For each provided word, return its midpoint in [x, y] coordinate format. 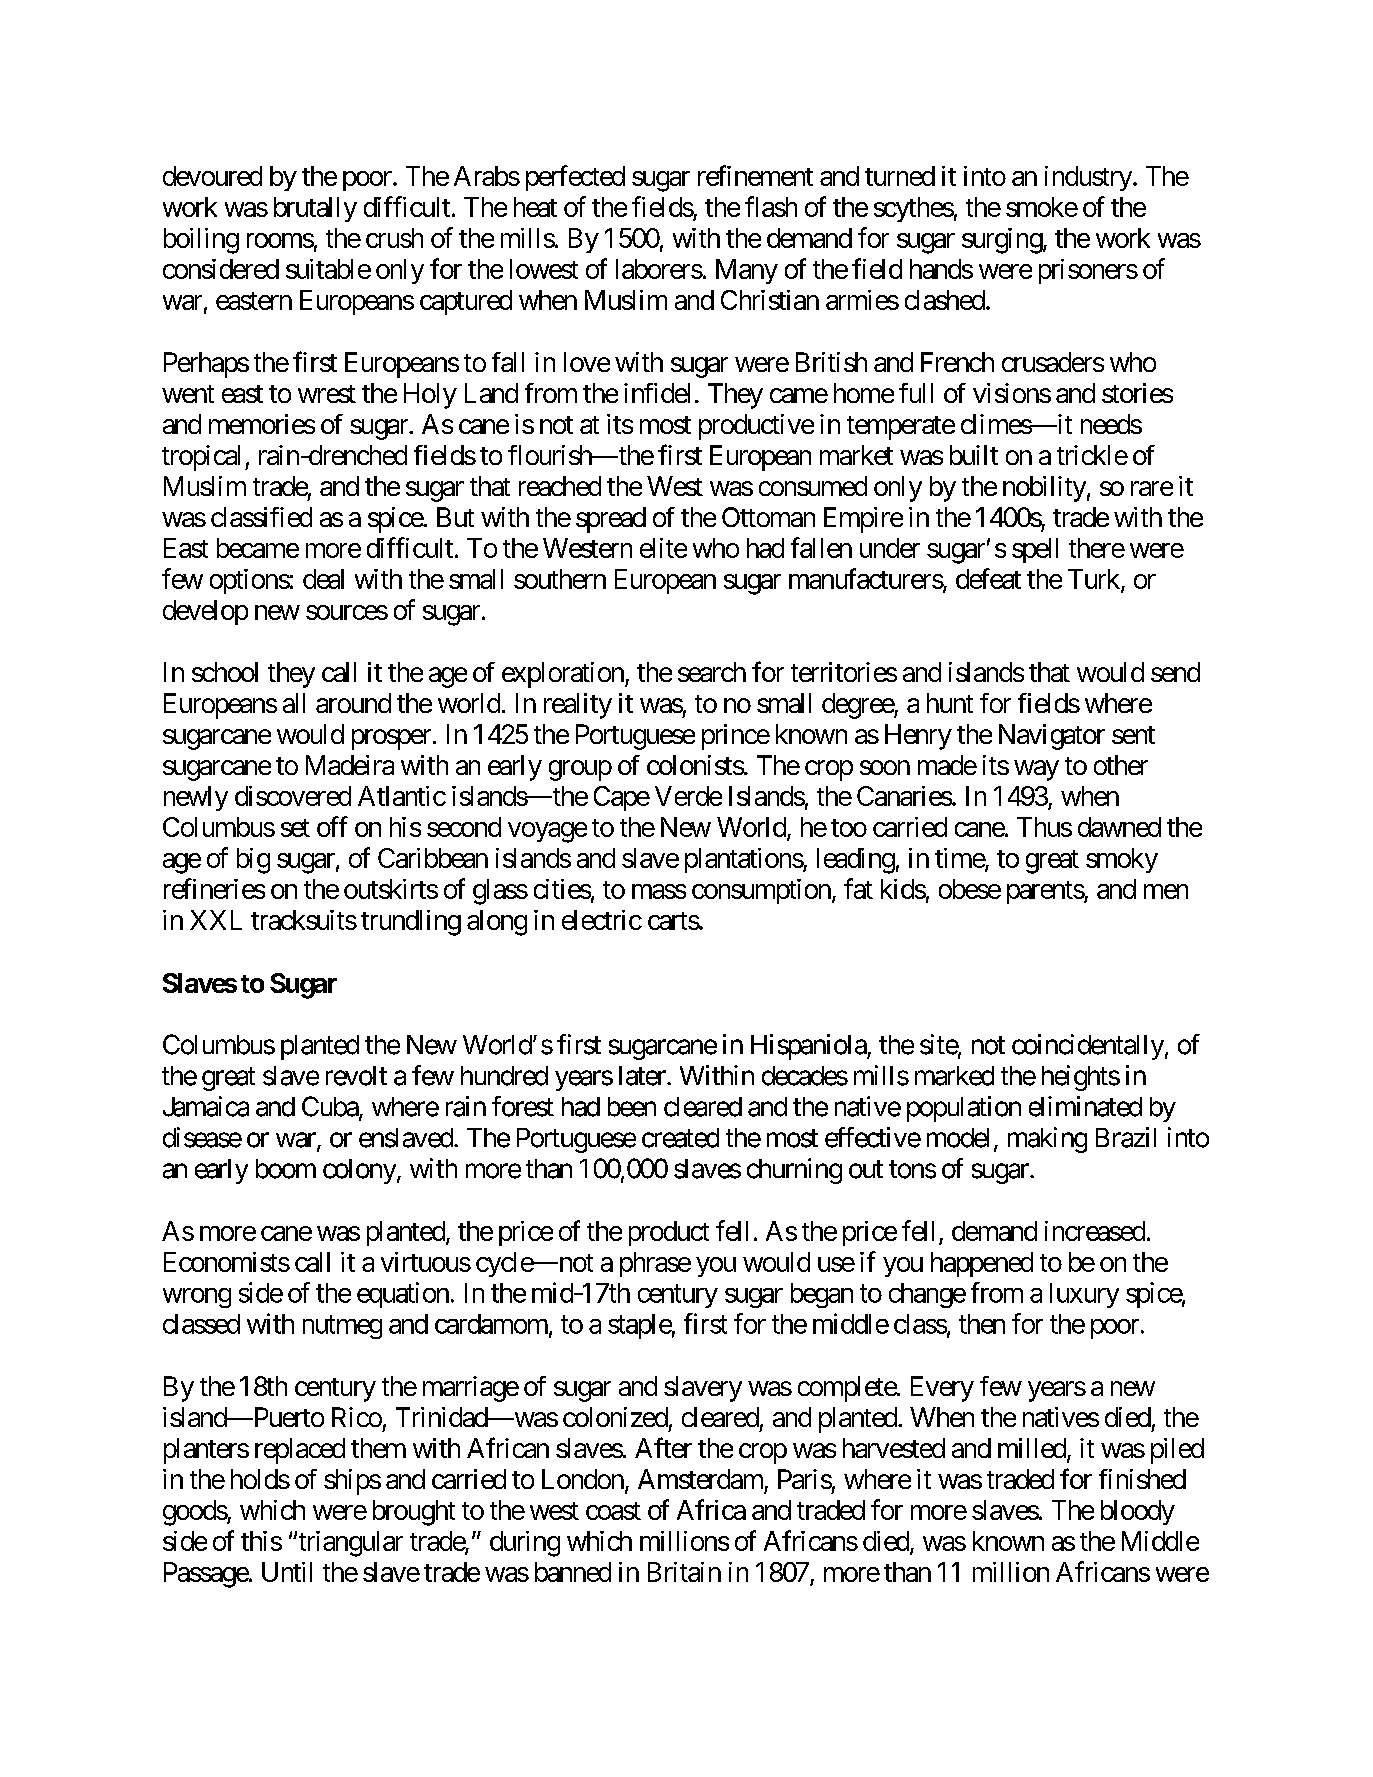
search [712, 672]
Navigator [1052, 737]
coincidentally [1088, 1047]
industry [1088, 178]
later [643, 1076]
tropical [201, 458]
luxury [1084, 1295]
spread [611, 520]
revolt [356, 1076]
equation [403, 1295]
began [822, 1295]
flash [771, 206]
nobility [1044, 489]
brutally [315, 209]
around [353, 703]
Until [287, 1572]
